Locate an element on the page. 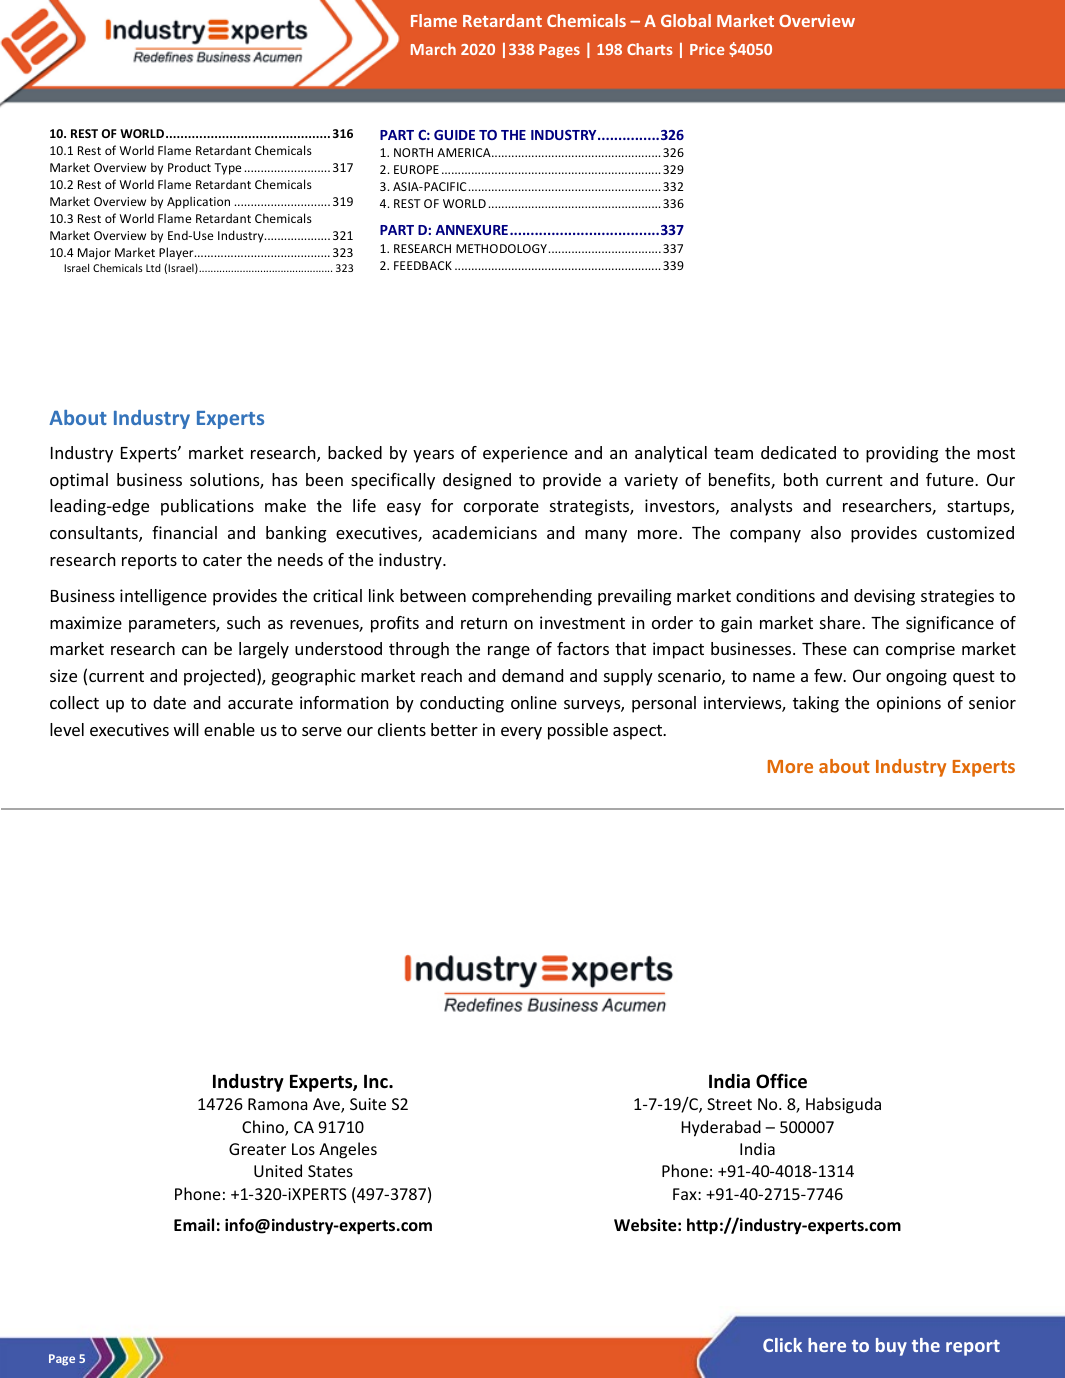  March is located at coordinates (433, 49).
